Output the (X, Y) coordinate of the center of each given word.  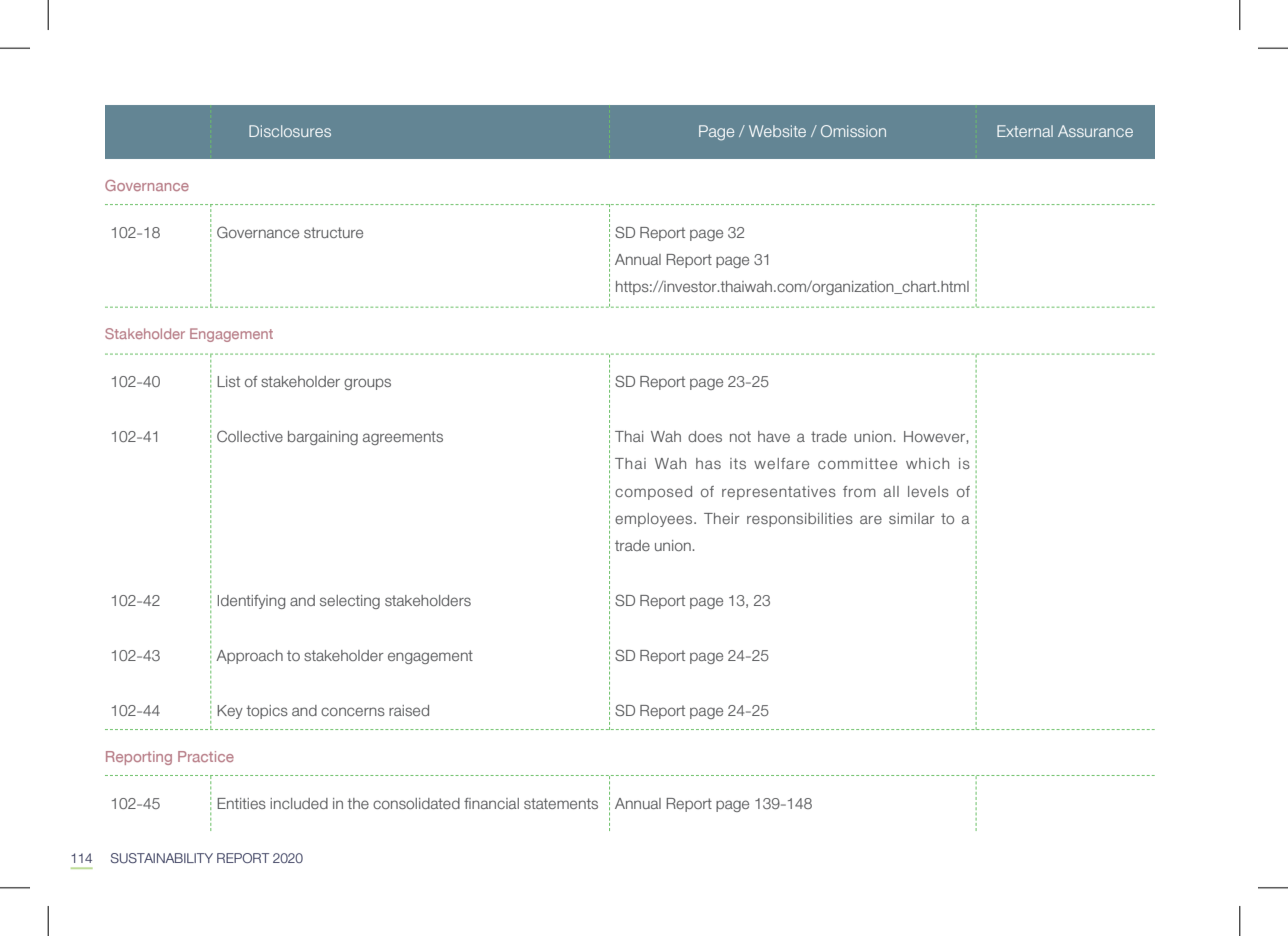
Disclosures (290, 131)
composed (653, 493)
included (299, 803)
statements (561, 803)
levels (928, 491)
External (1025, 131)
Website (777, 131)
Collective (250, 436)
